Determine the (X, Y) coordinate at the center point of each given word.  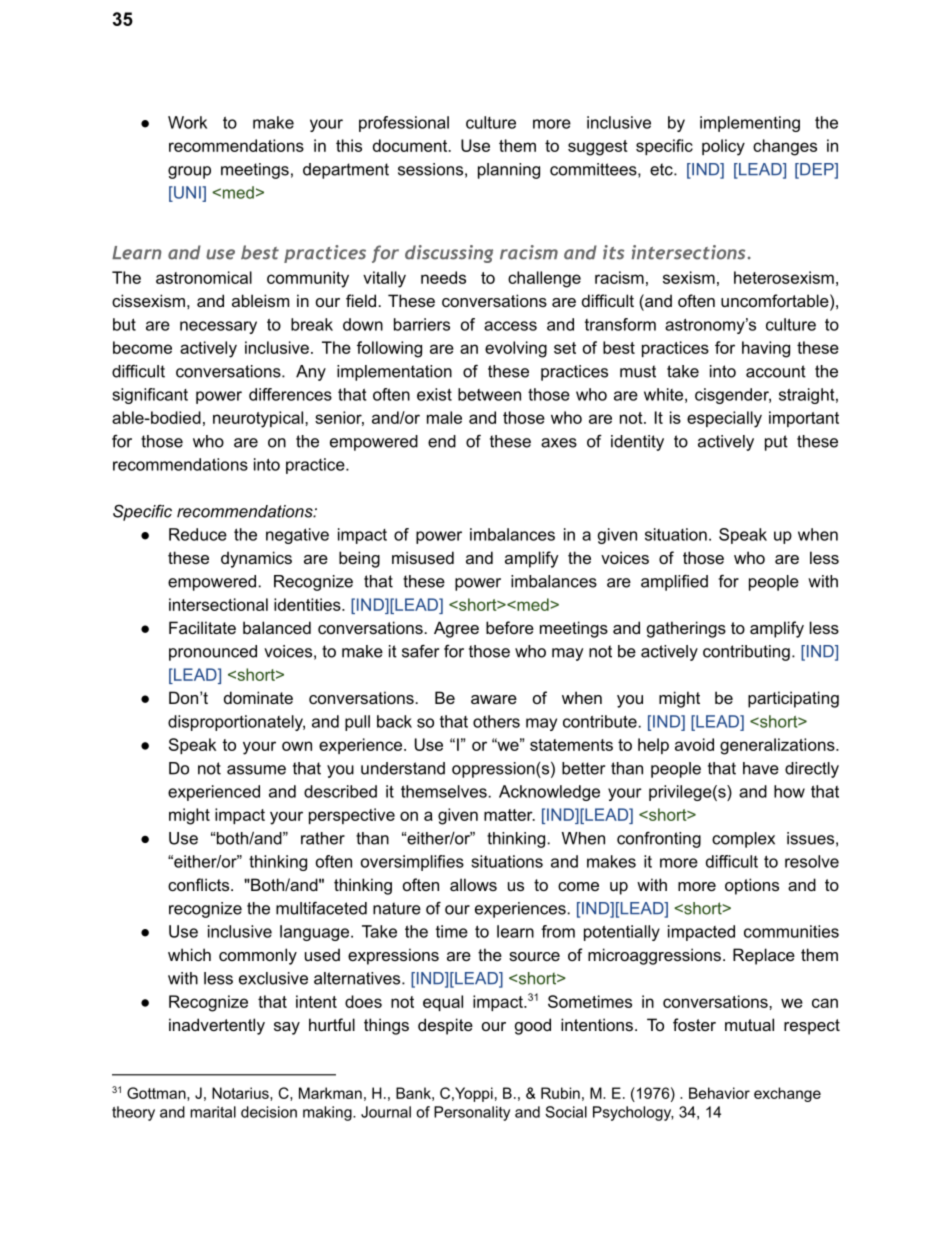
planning (509, 171)
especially (724, 419)
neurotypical (259, 419)
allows (473, 884)
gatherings (686, 629)
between (489, 394)
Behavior (719, 1093)
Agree (456, 629)
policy (723, 147)
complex (743, 840)
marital (213, 1112)
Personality (472, 1113)
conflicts (200, 884)
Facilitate (202, 627)
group (189, 172)
